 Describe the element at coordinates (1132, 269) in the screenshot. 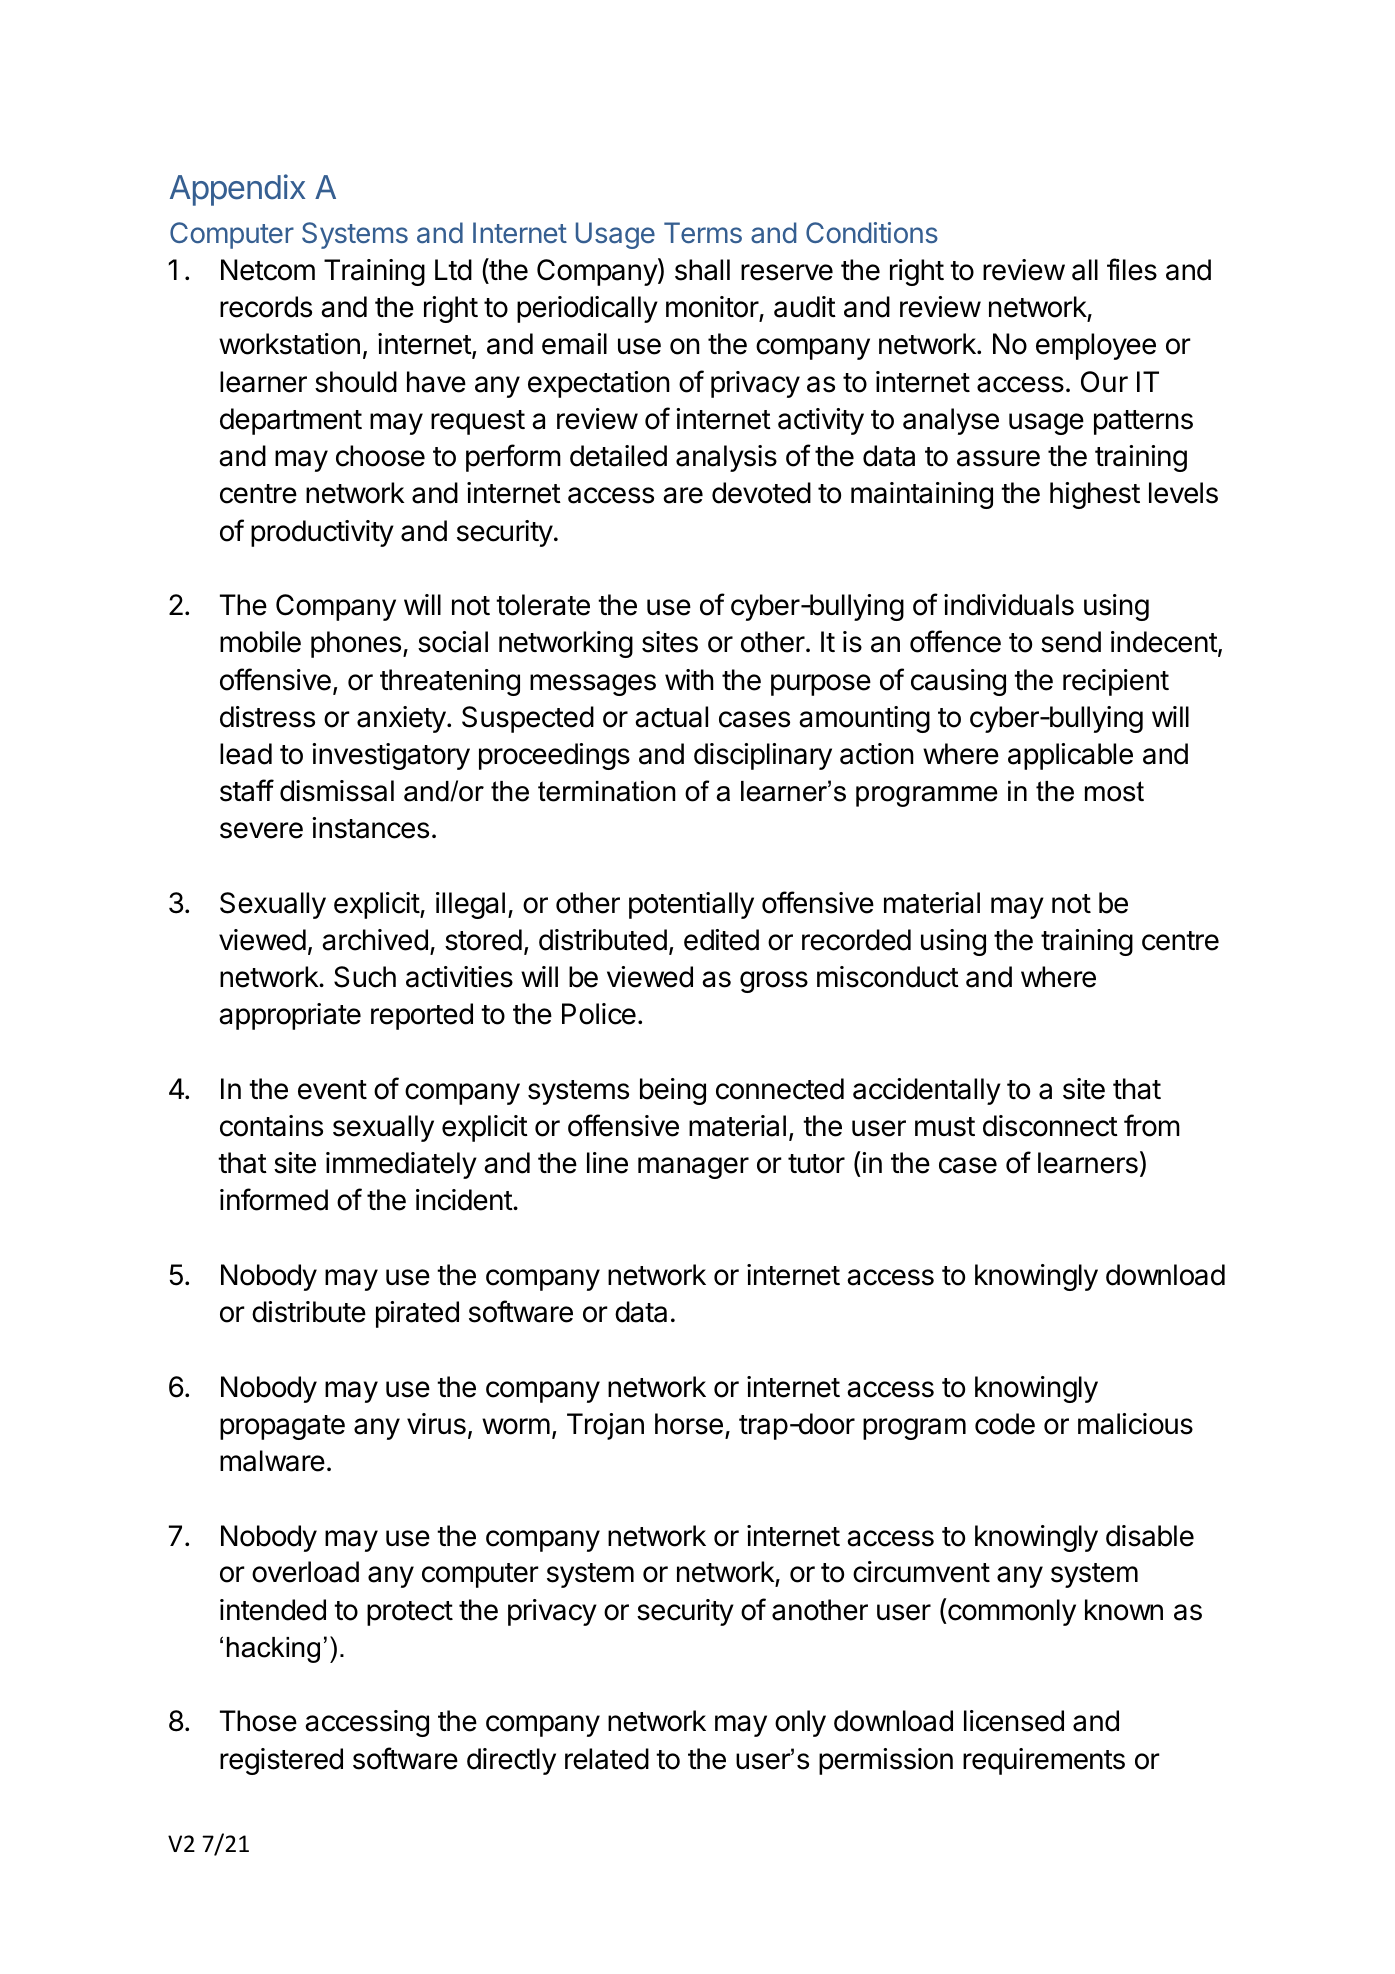

I see `files` at that location.
